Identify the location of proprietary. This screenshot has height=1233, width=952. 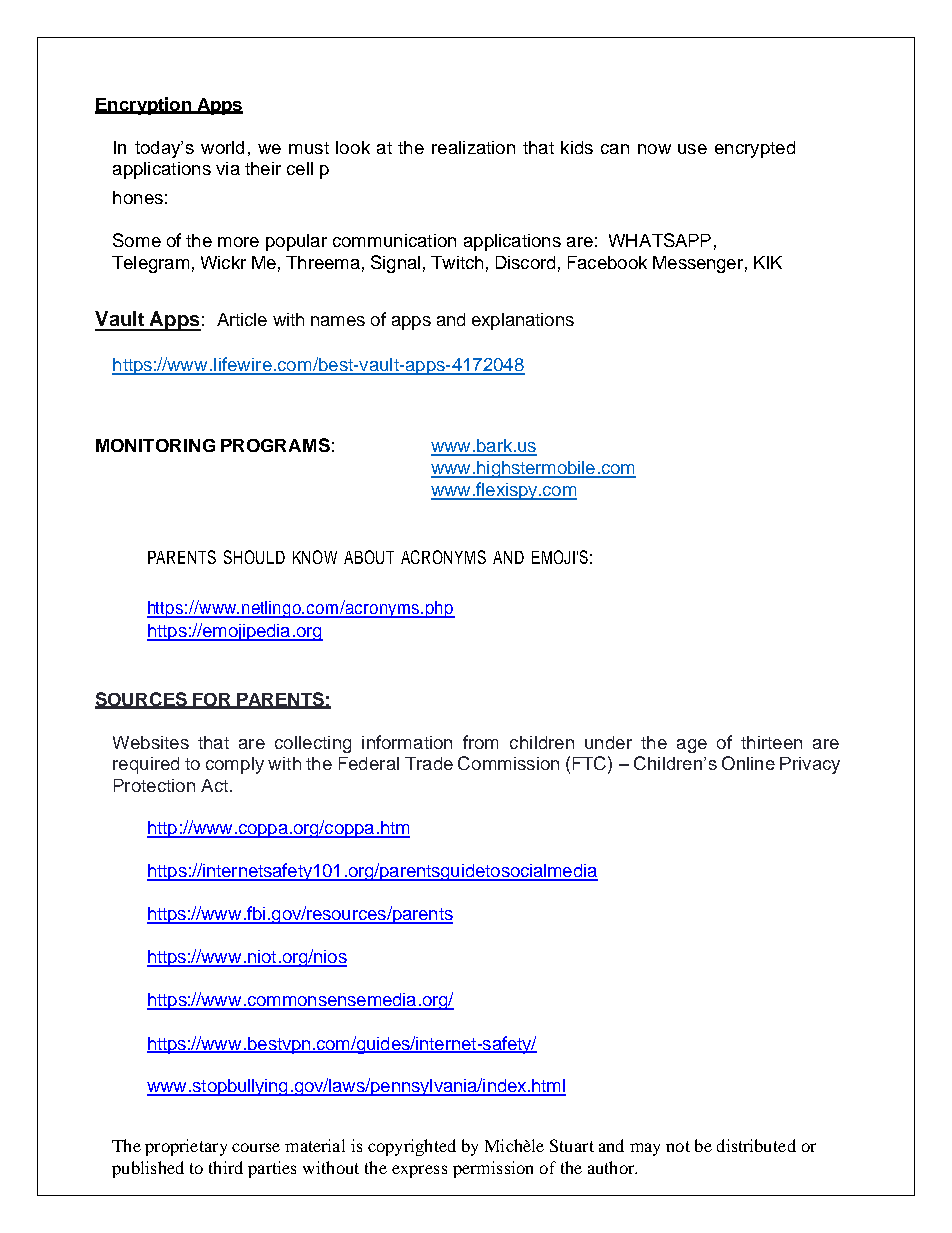
(186, 1147).
